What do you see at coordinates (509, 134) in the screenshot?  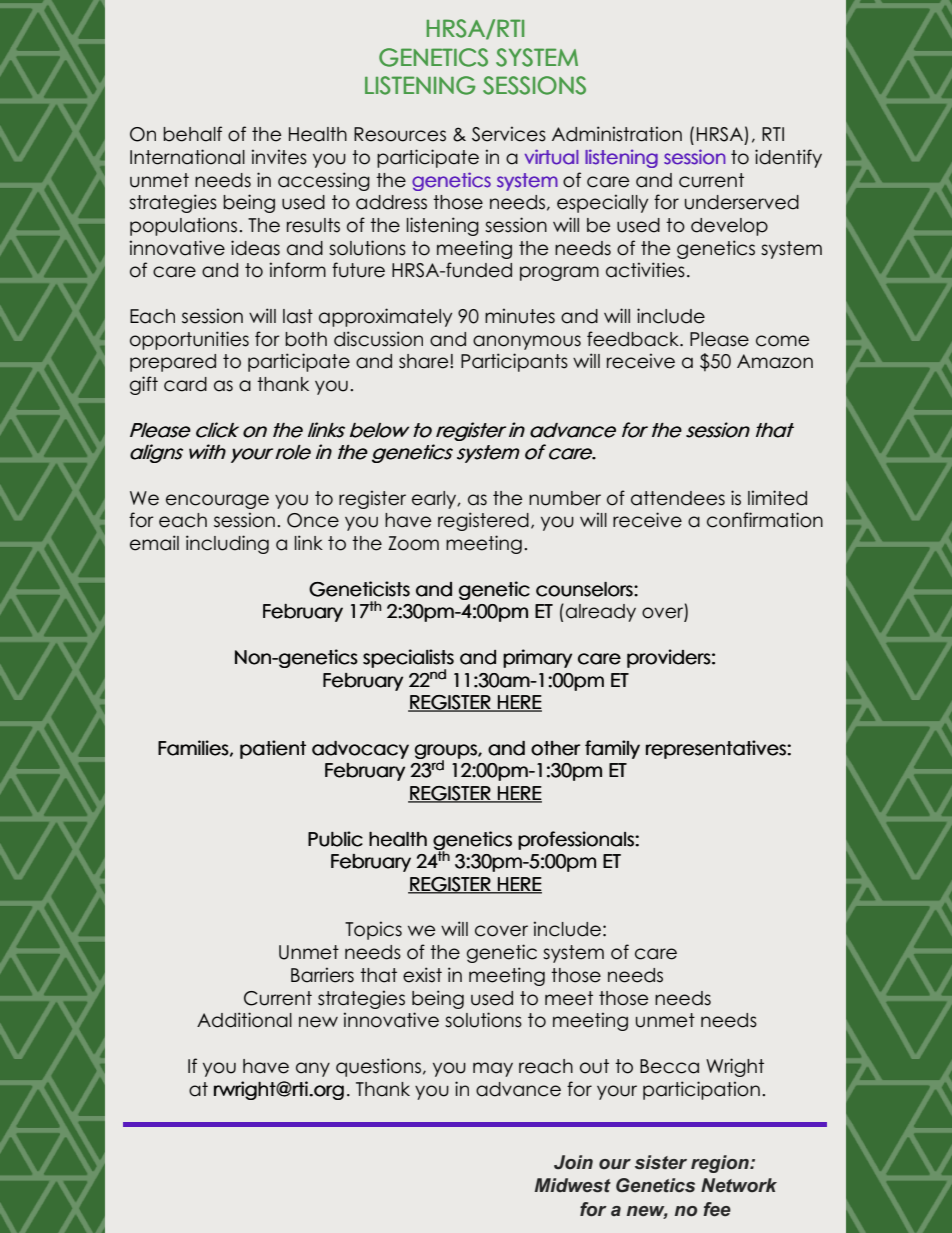 I see `Services` at bounding box center [509, 134].
